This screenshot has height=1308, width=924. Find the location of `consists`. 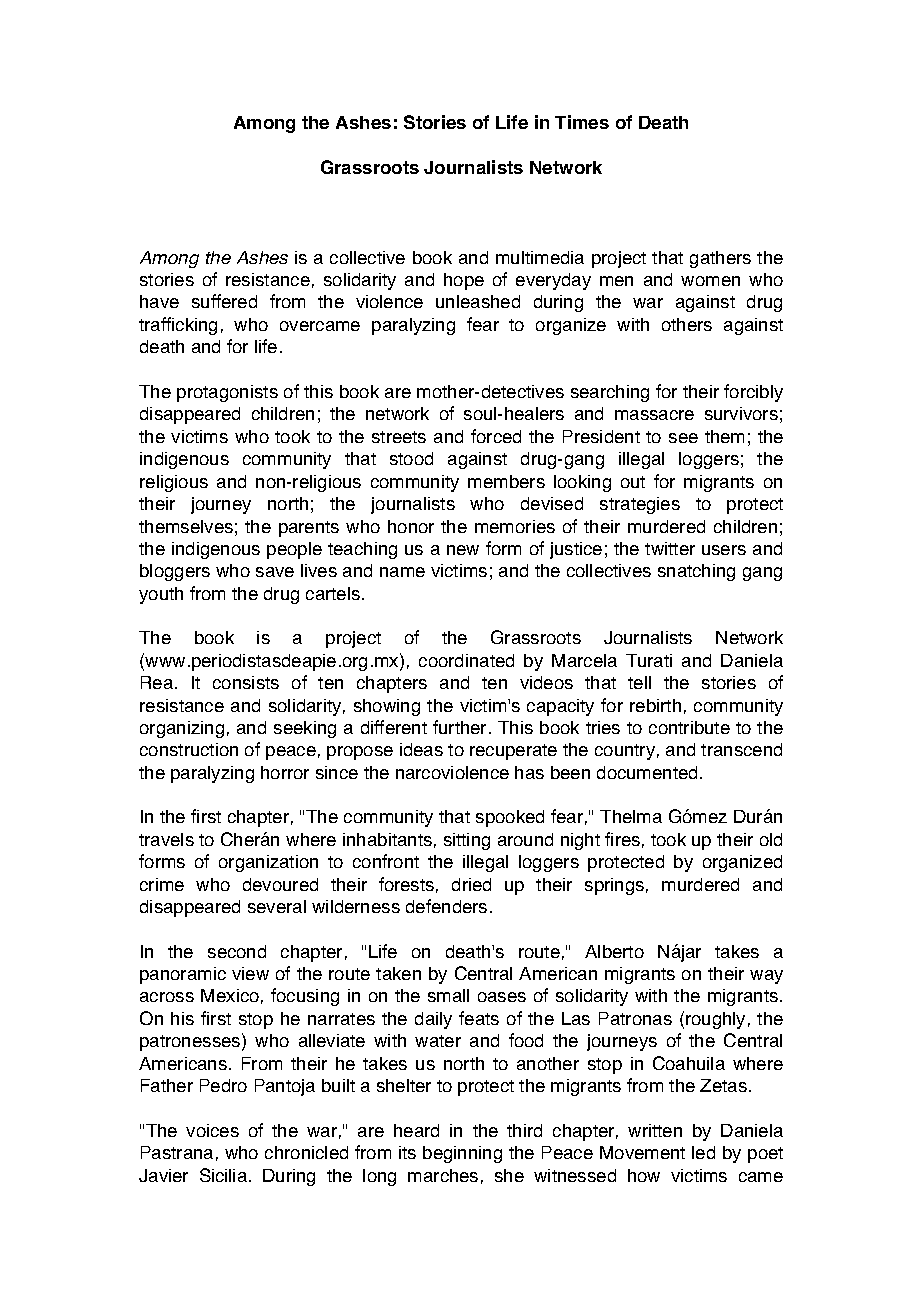

consists is located at coordinates (246, 682).
